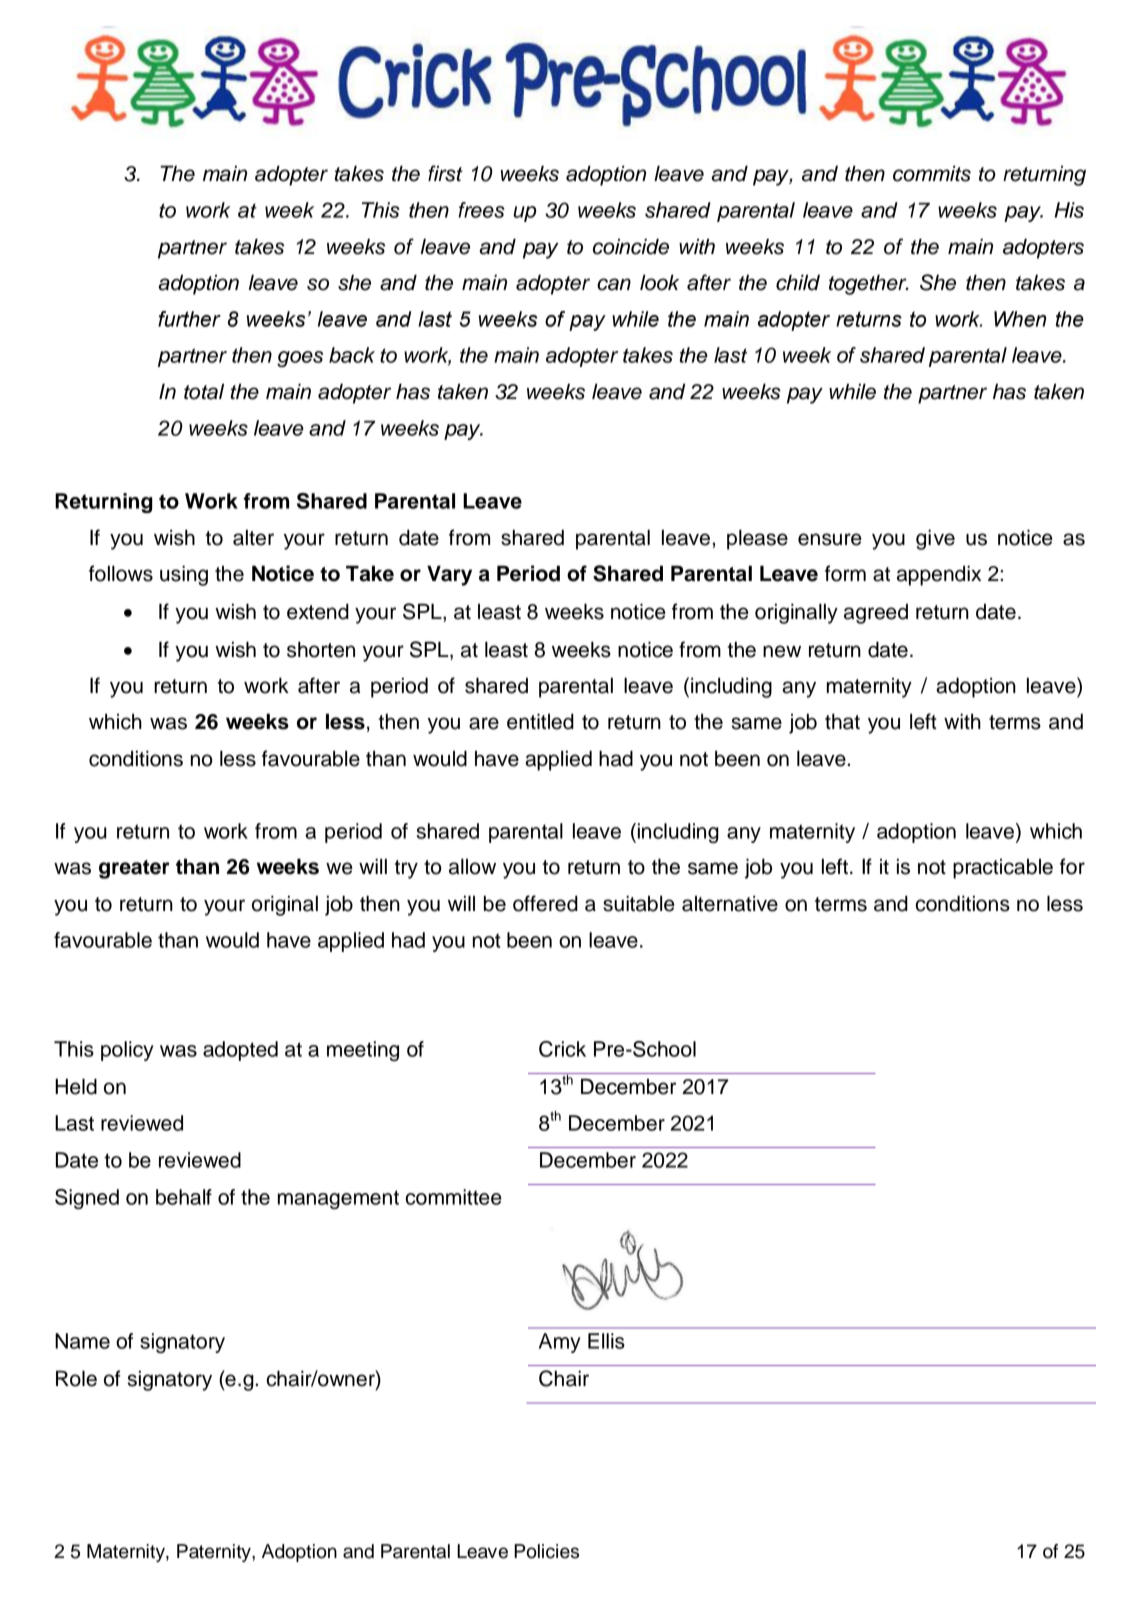  I want to click on Ellis, so click(606, 1341).
